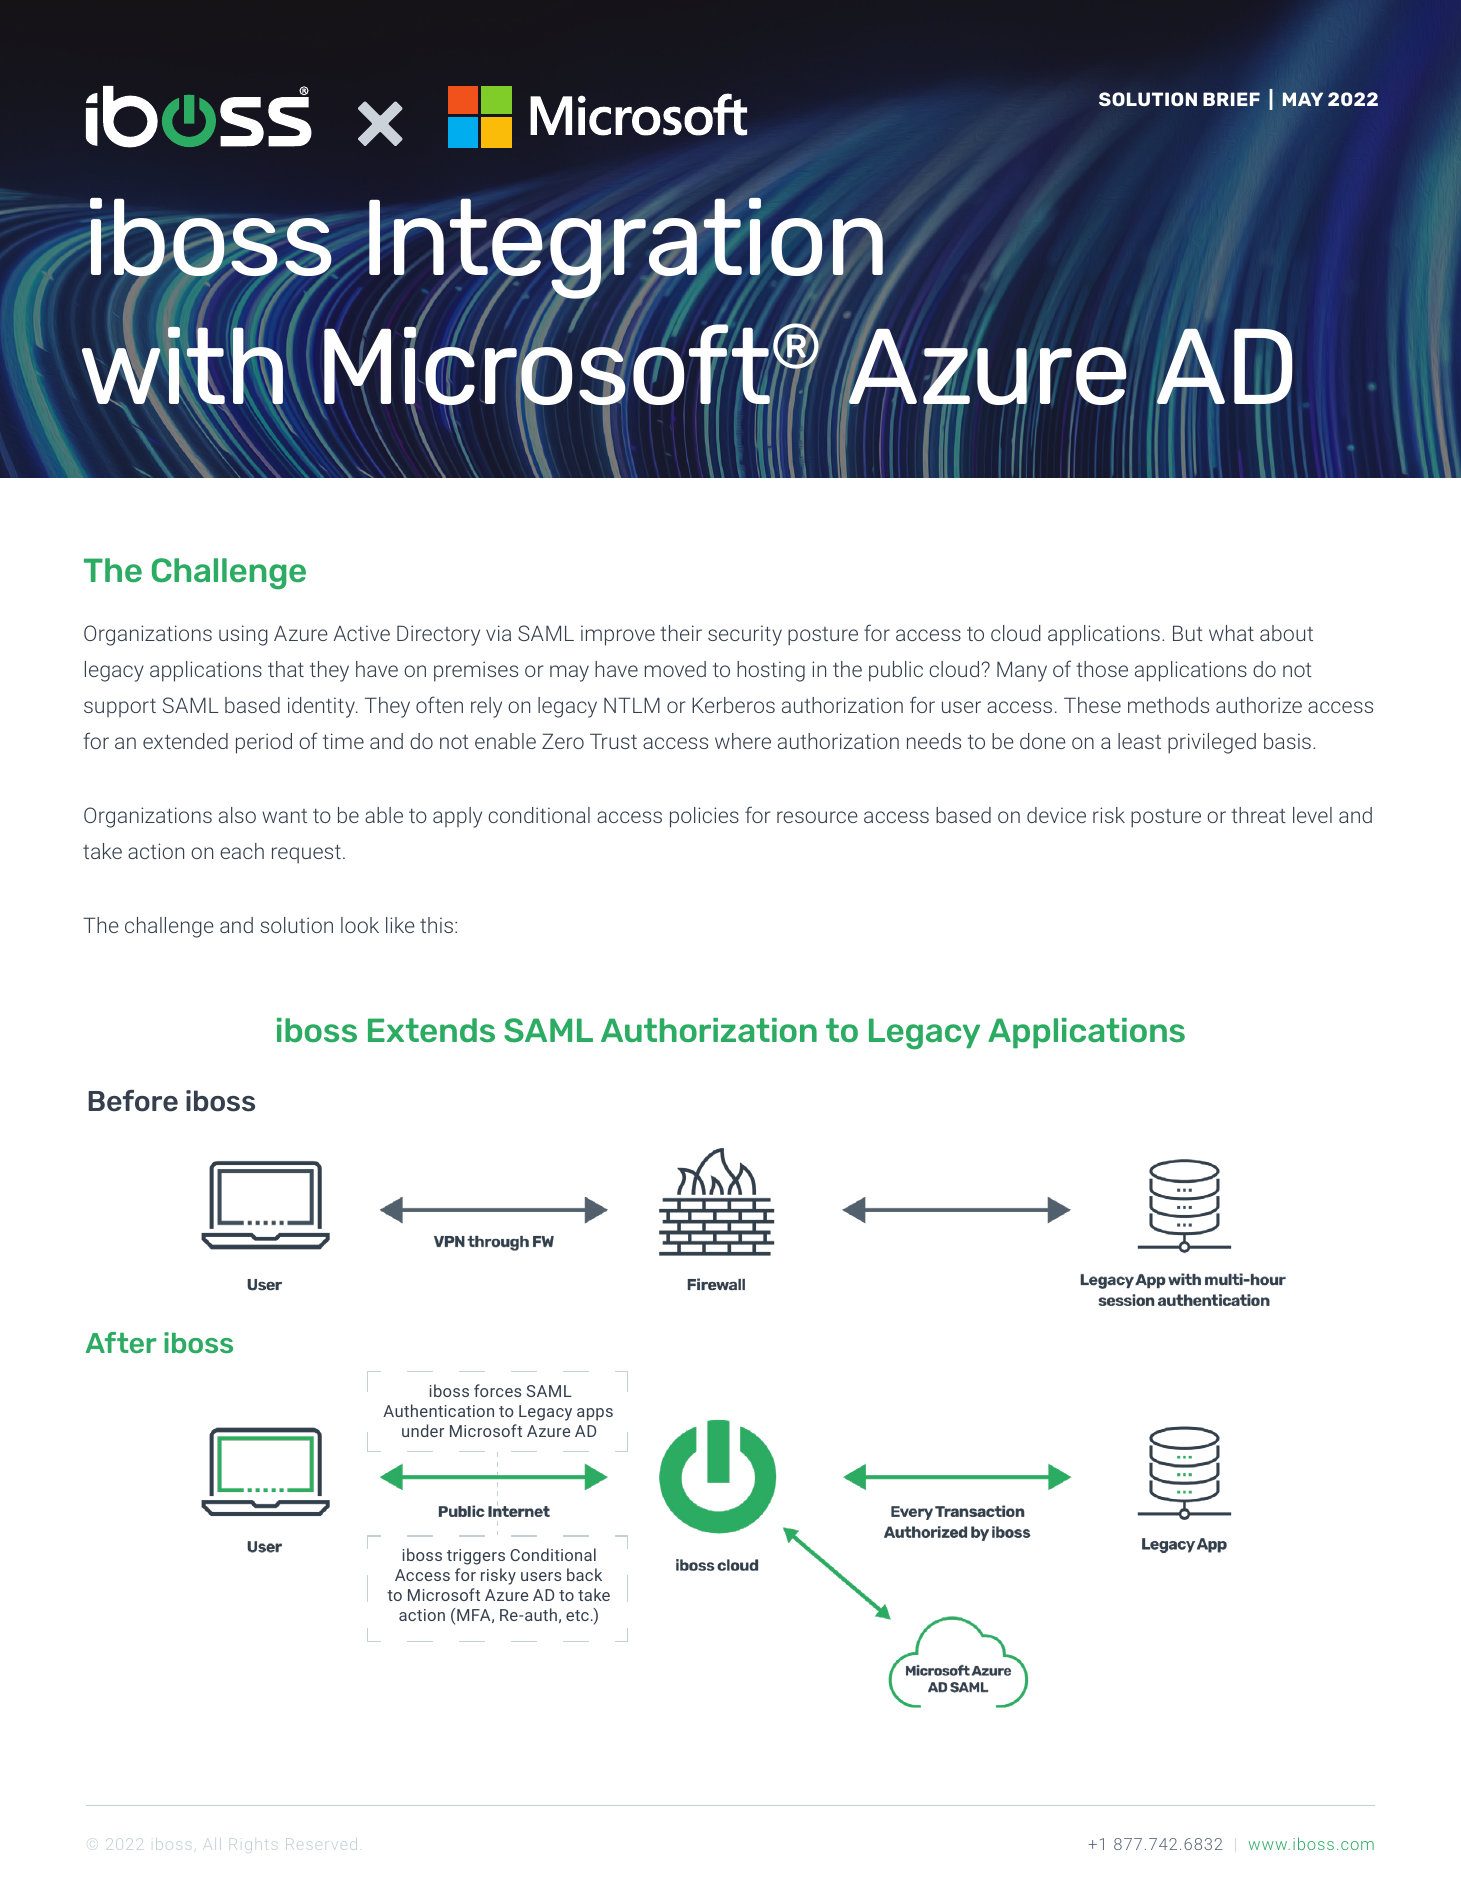  I want to click on Kerberos, so click(733, 705).
